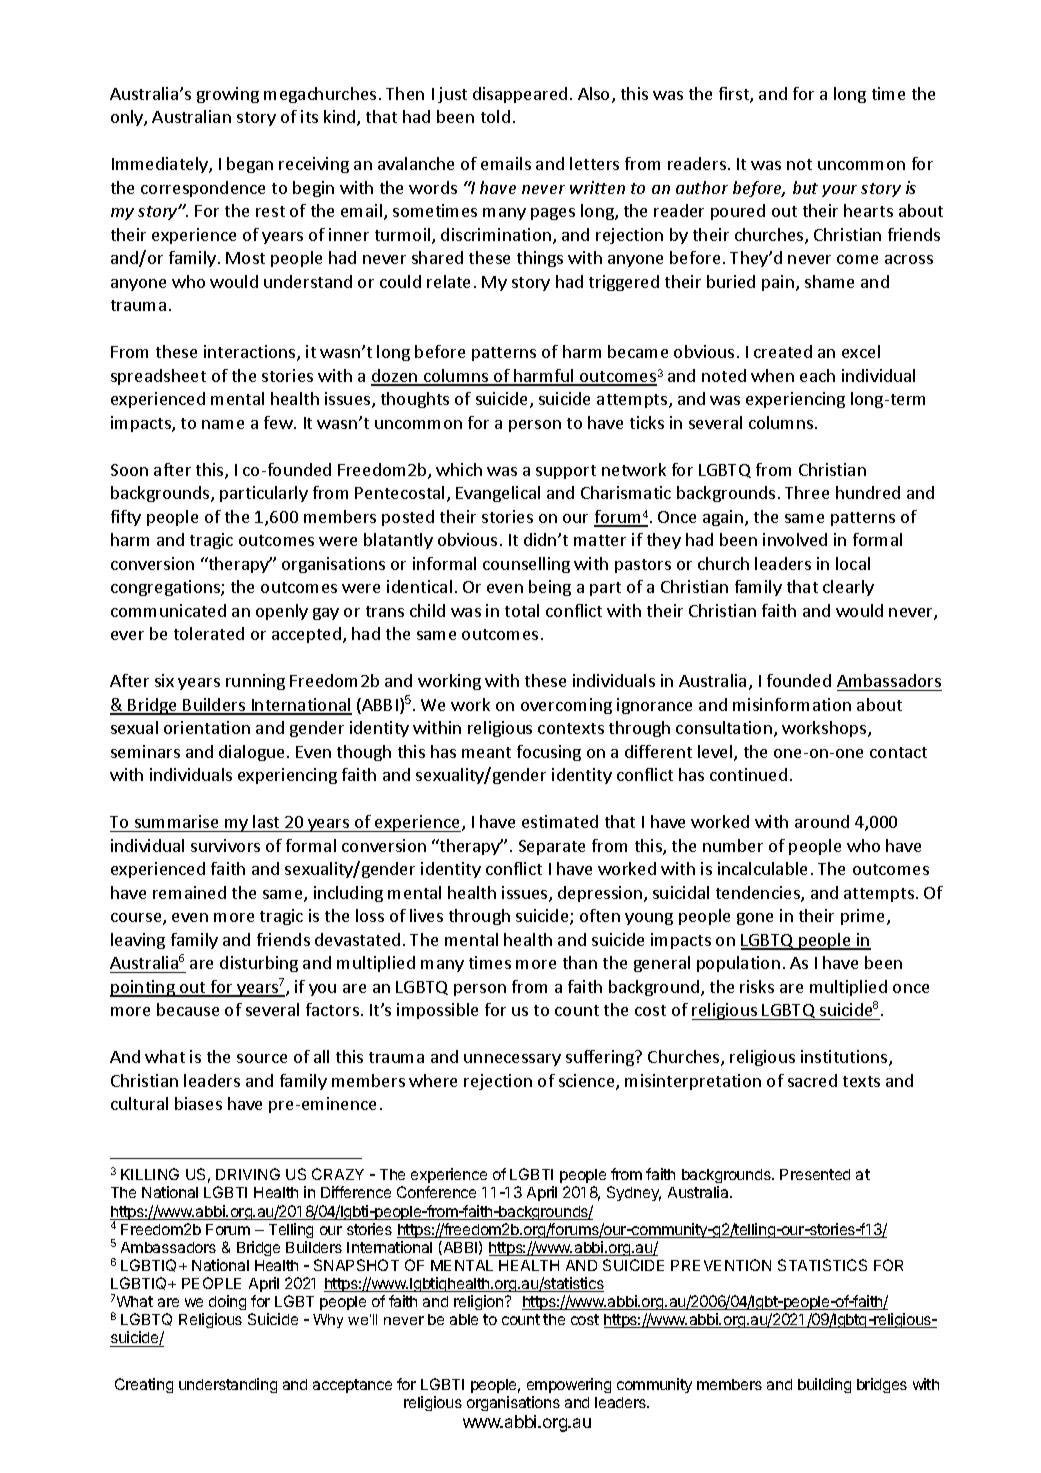 The width and height of the page is (1041, 1473). Describe the element at coordinates (495, 116) in the page. I see `told` at that location.
